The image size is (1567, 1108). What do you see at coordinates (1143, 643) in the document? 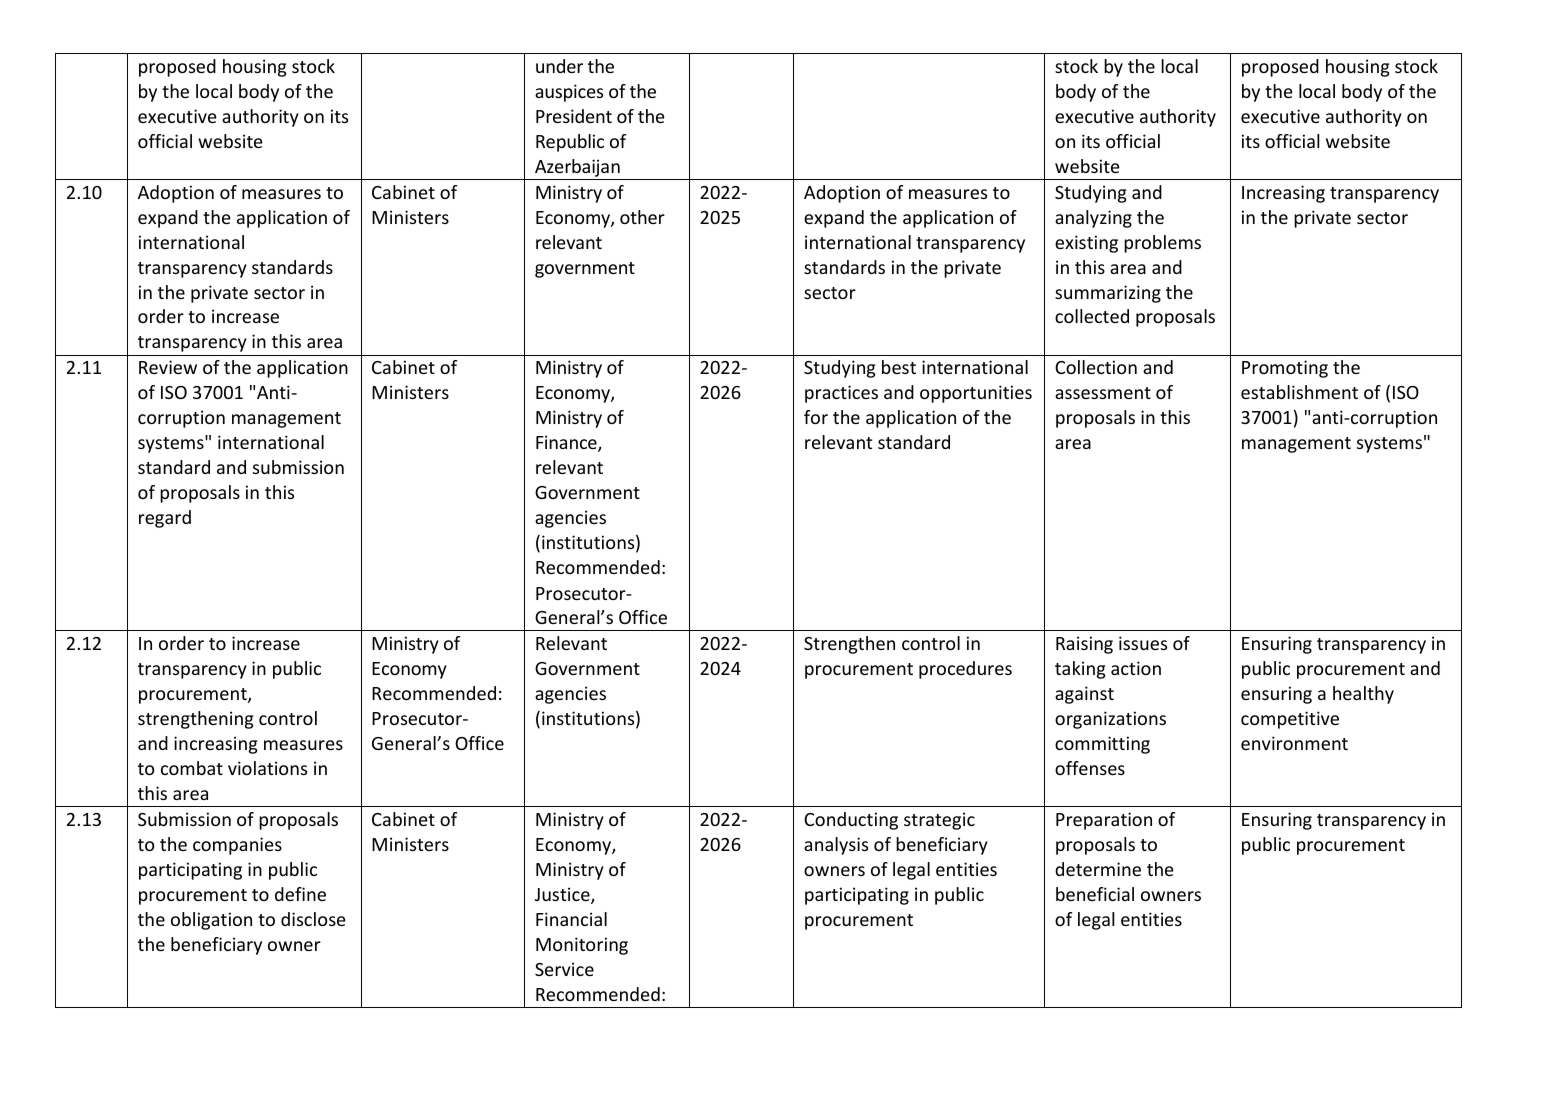
I see `issues` at bounding box center [1143, 643].
